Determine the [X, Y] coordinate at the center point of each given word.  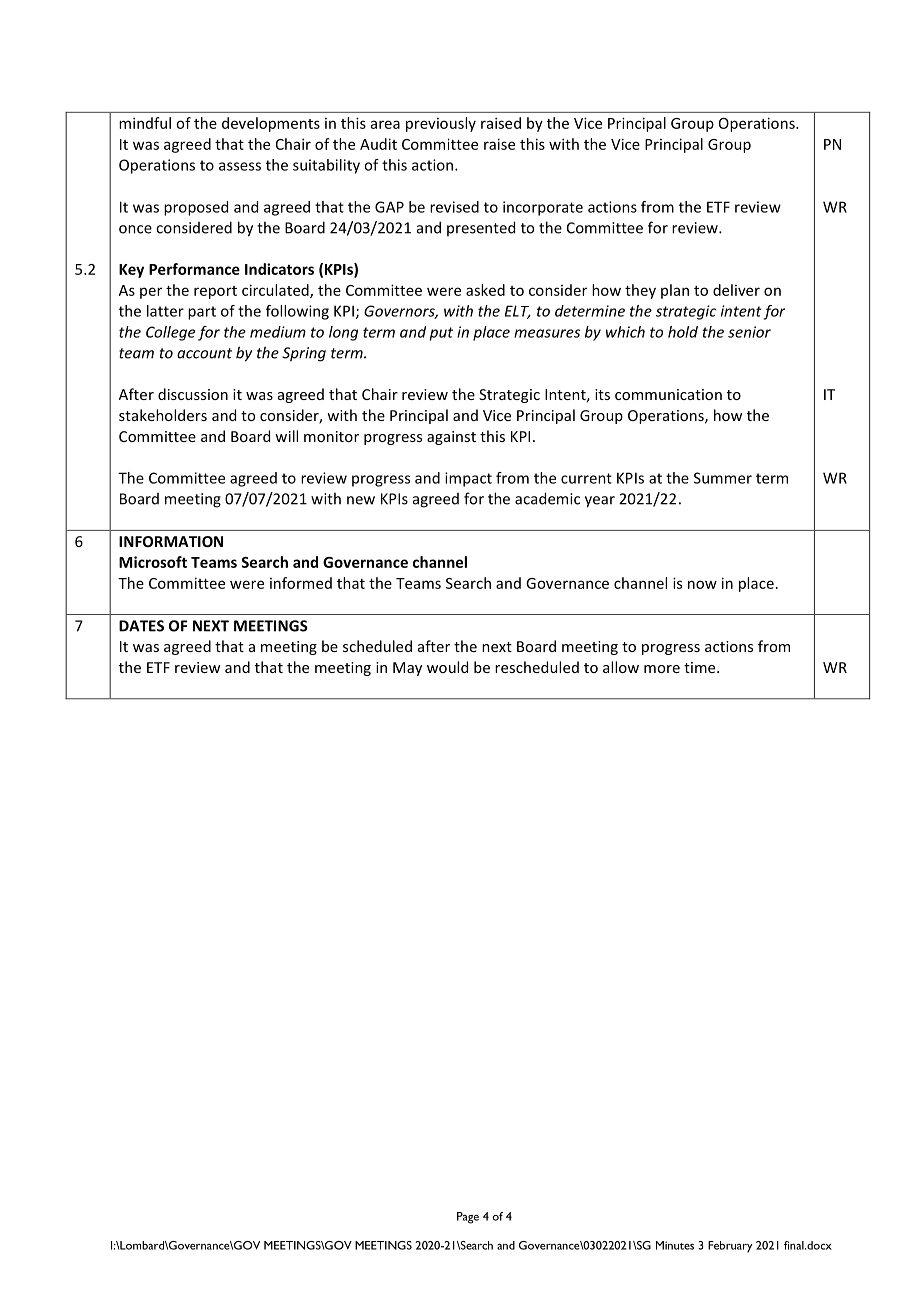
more [662, 669]
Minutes [675, 1245]
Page [468, 1218]
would [447, 667]
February [730, 1247]
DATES [141, 626]
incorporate [543, 208]
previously [441, 124]
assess [240, 166]
